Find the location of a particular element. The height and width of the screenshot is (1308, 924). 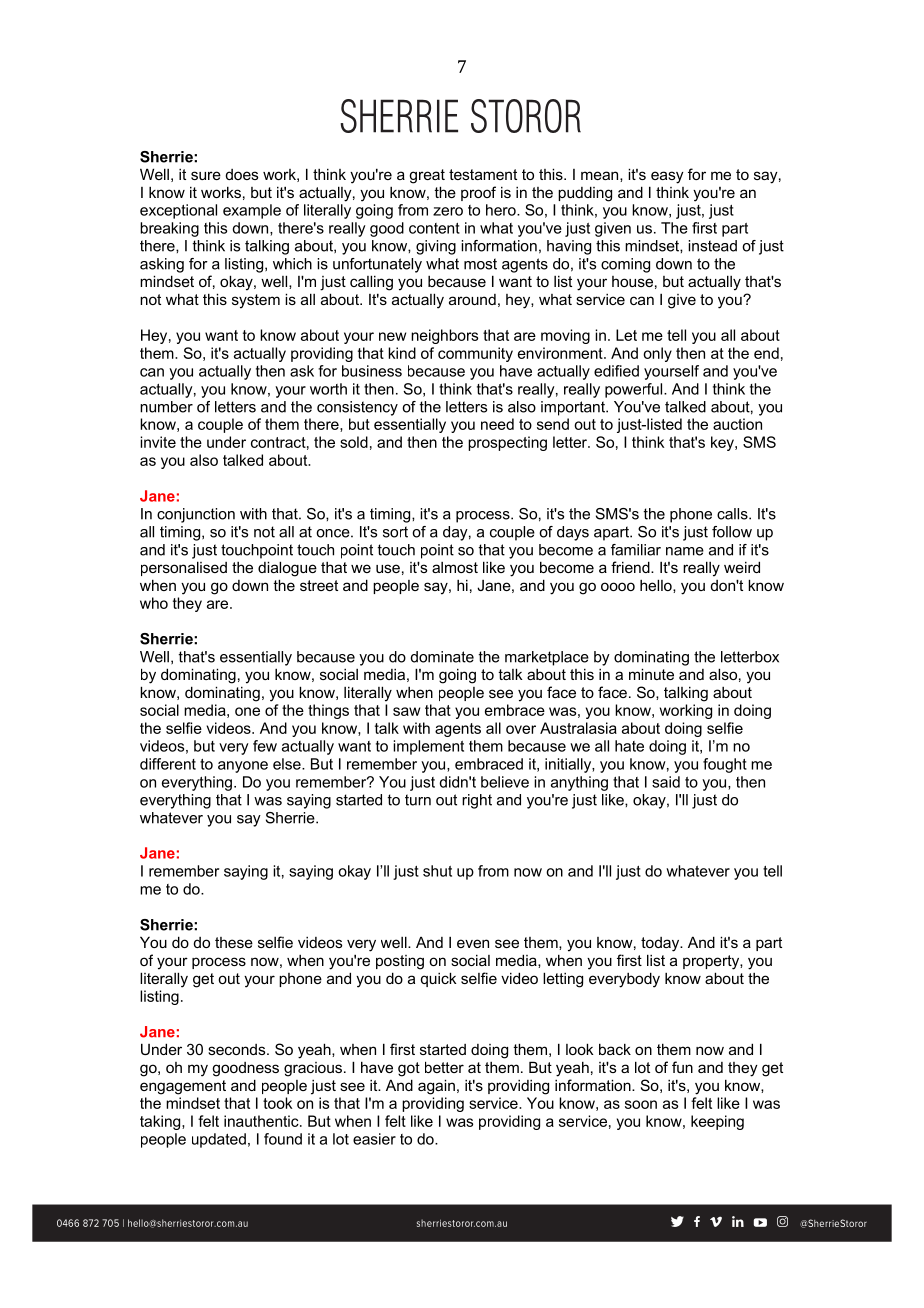

implement is located at coordinates (428, 747).
